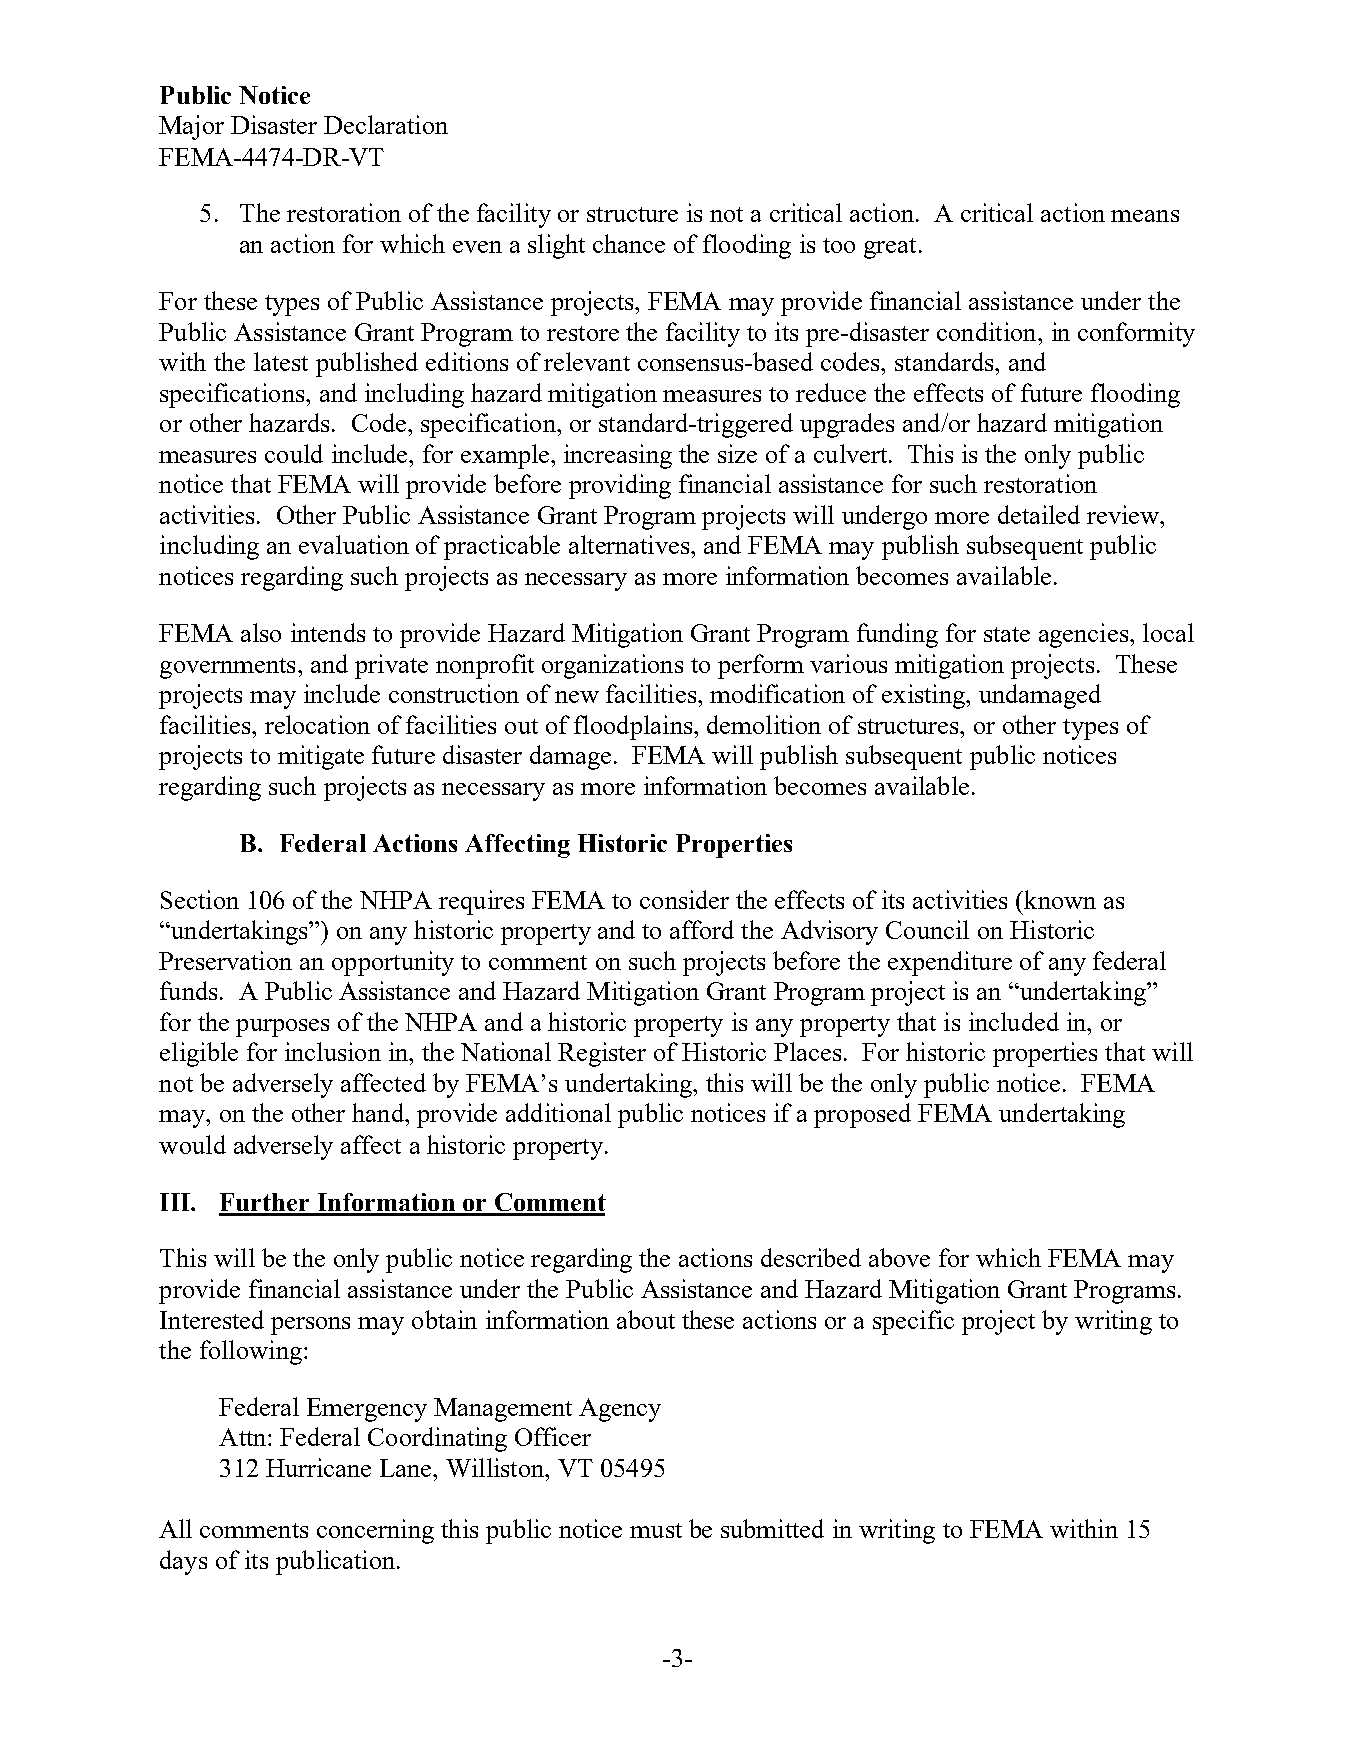 The image size is (1355, 1753). Describe the element at coordinates (318, 1467) in the document. I see `Hurricane` at that location.
